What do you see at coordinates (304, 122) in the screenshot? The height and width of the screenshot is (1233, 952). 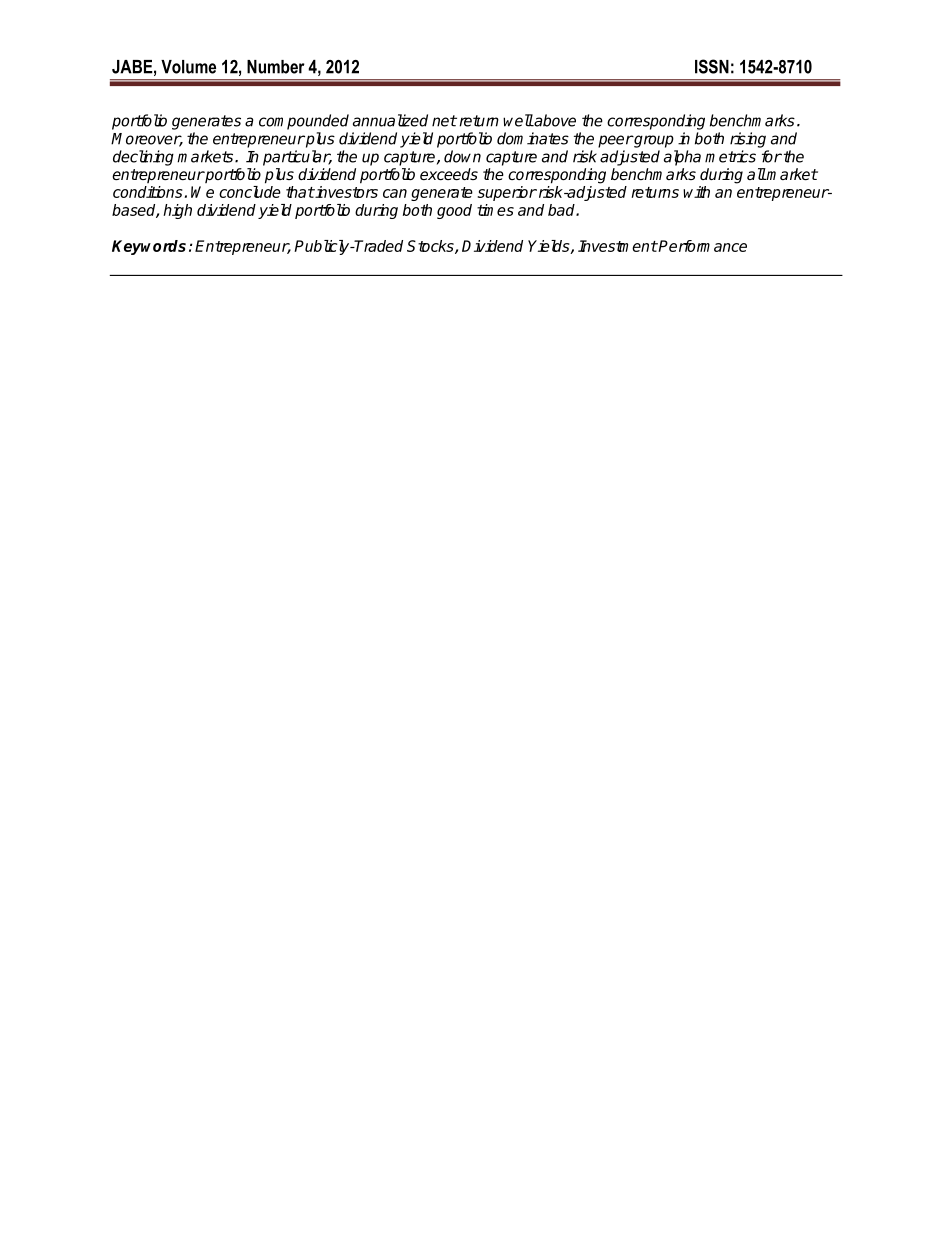 I see `compounded` at bounding box center [304, 122].
